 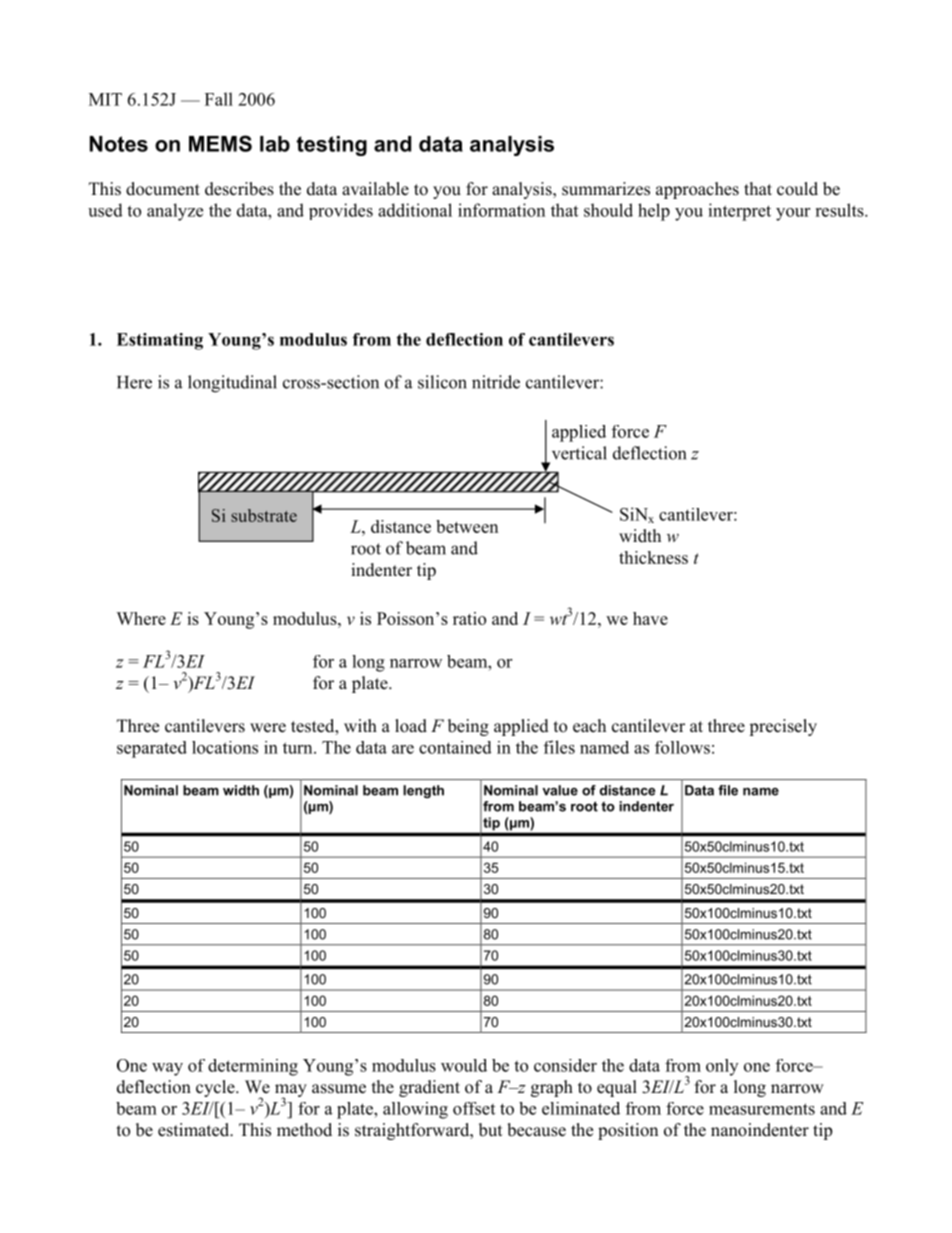 What do you see at coordinates (220, 143) in the screenshot?
I see `MEMS` at bounding box center [220, 143].
